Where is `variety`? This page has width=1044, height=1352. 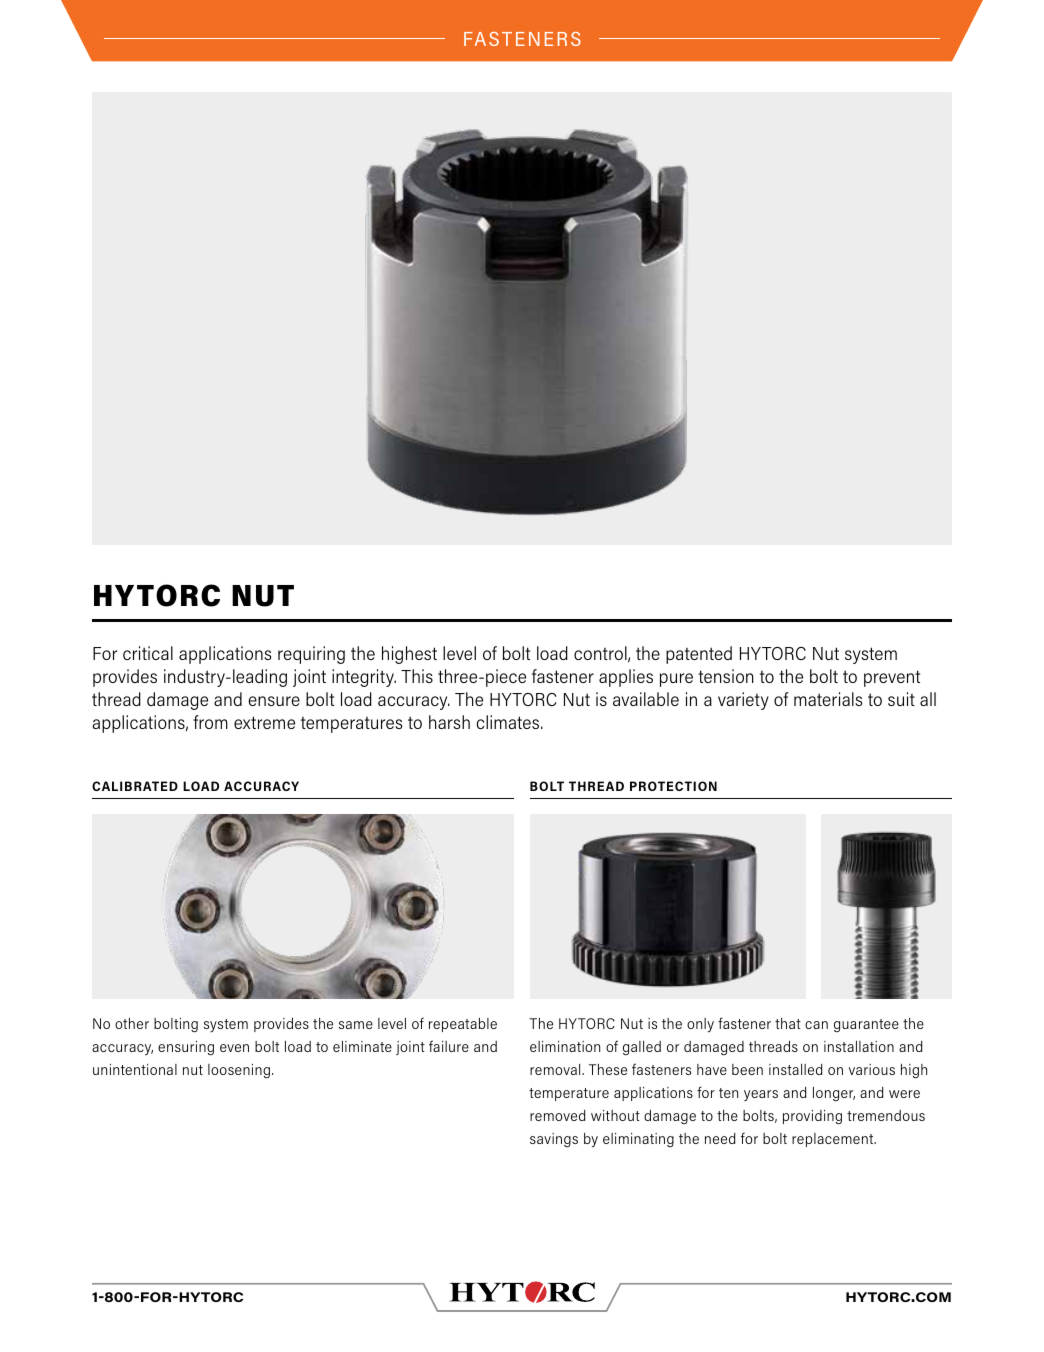 variety is located at coordinates (743, 701).
